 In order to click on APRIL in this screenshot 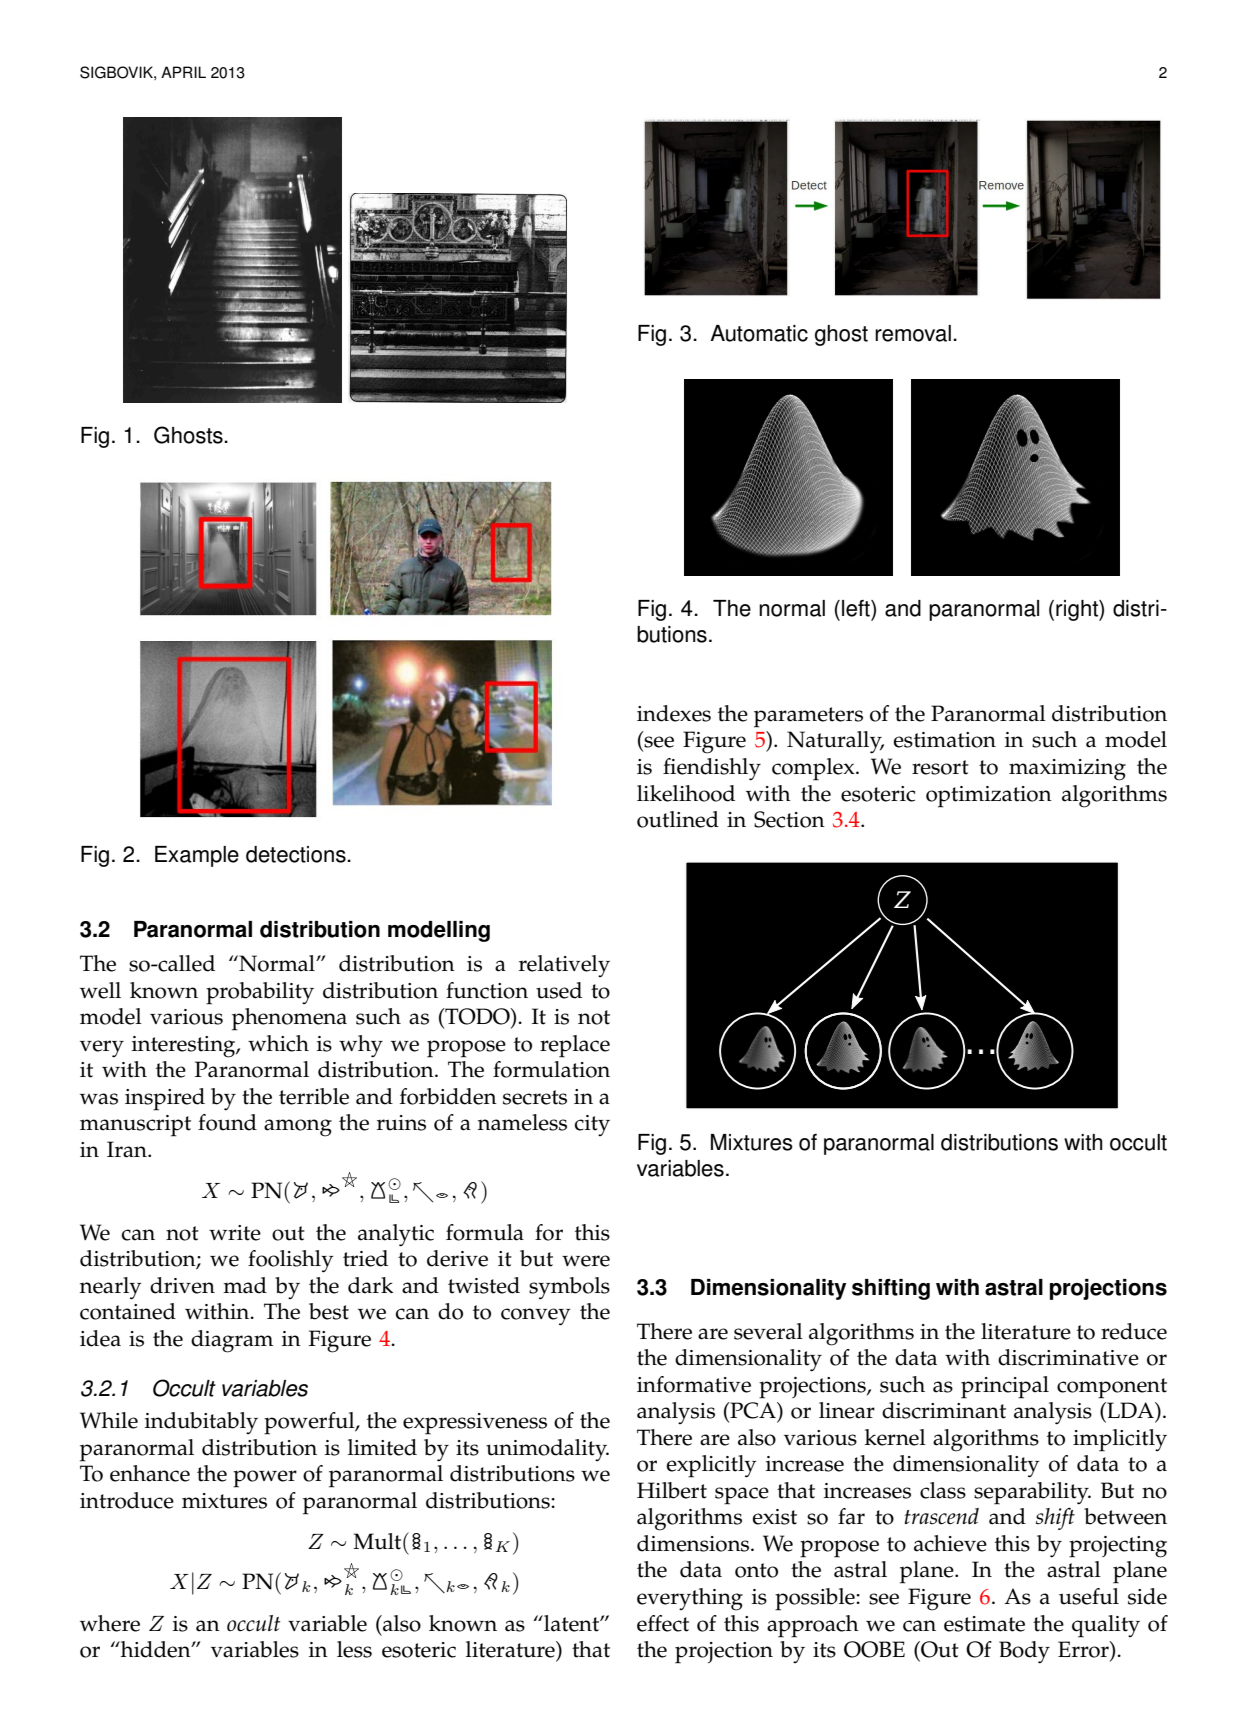, I will do `click(183, 72)`.
